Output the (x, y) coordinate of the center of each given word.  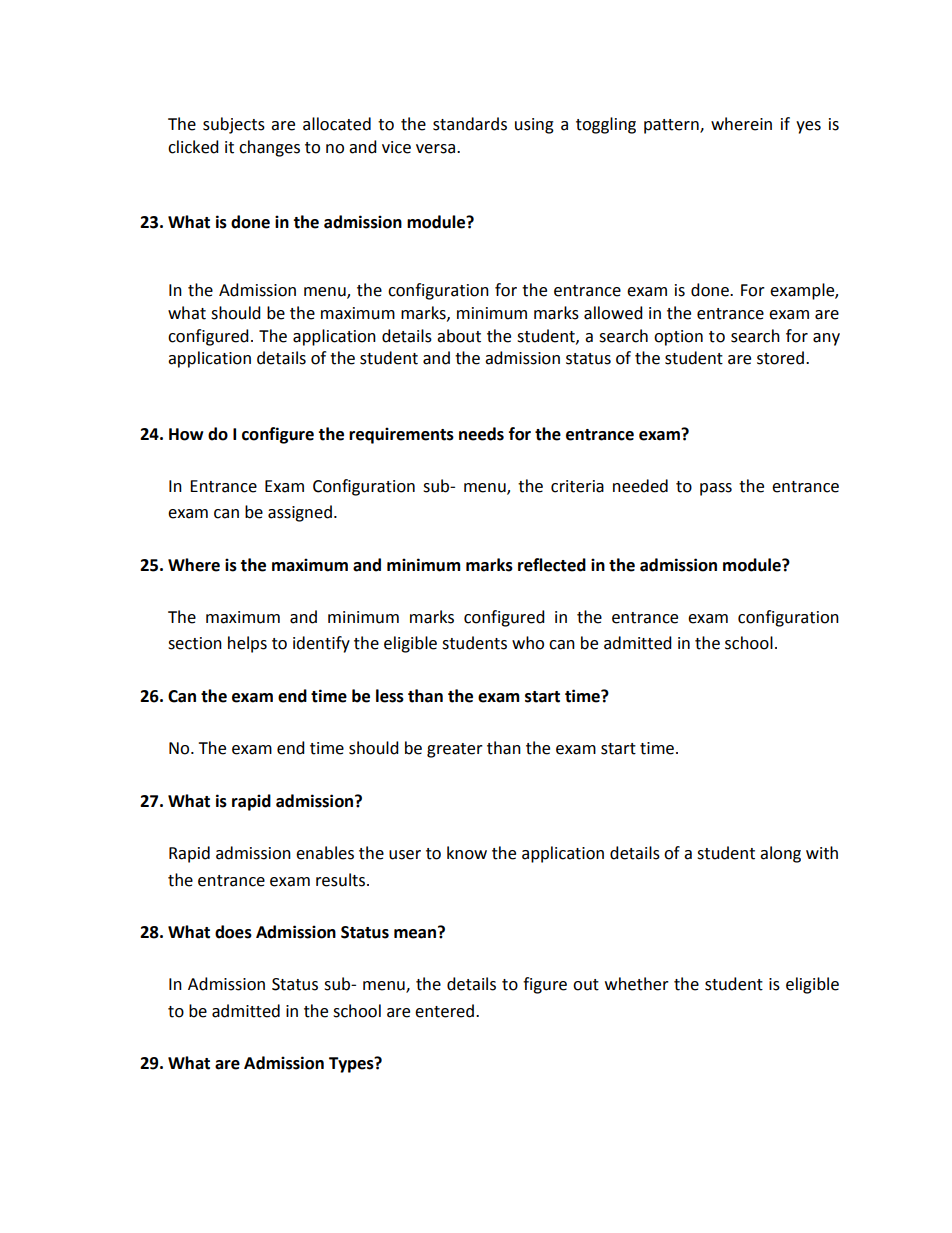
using (534, 126)
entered (444, 1011)
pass (716, 489)
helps (247, 644)
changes (269, 148)
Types (352, 1064)
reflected (552, 565)
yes (808, 127)
